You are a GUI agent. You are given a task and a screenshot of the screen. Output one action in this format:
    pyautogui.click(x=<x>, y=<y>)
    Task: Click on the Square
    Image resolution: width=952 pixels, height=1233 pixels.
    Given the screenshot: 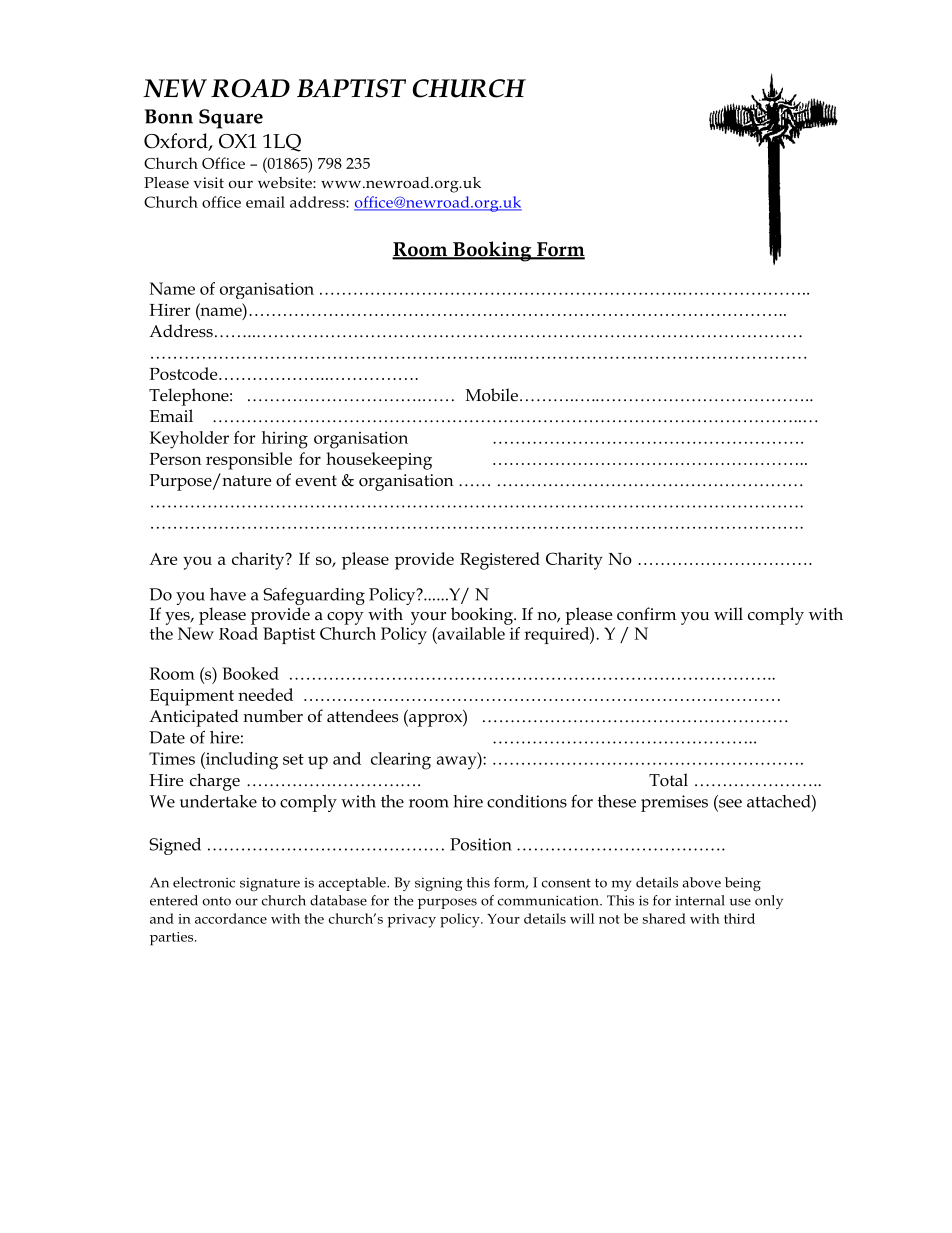 What is the action you would take?
    pyautogui.click(x=231, y=119)
